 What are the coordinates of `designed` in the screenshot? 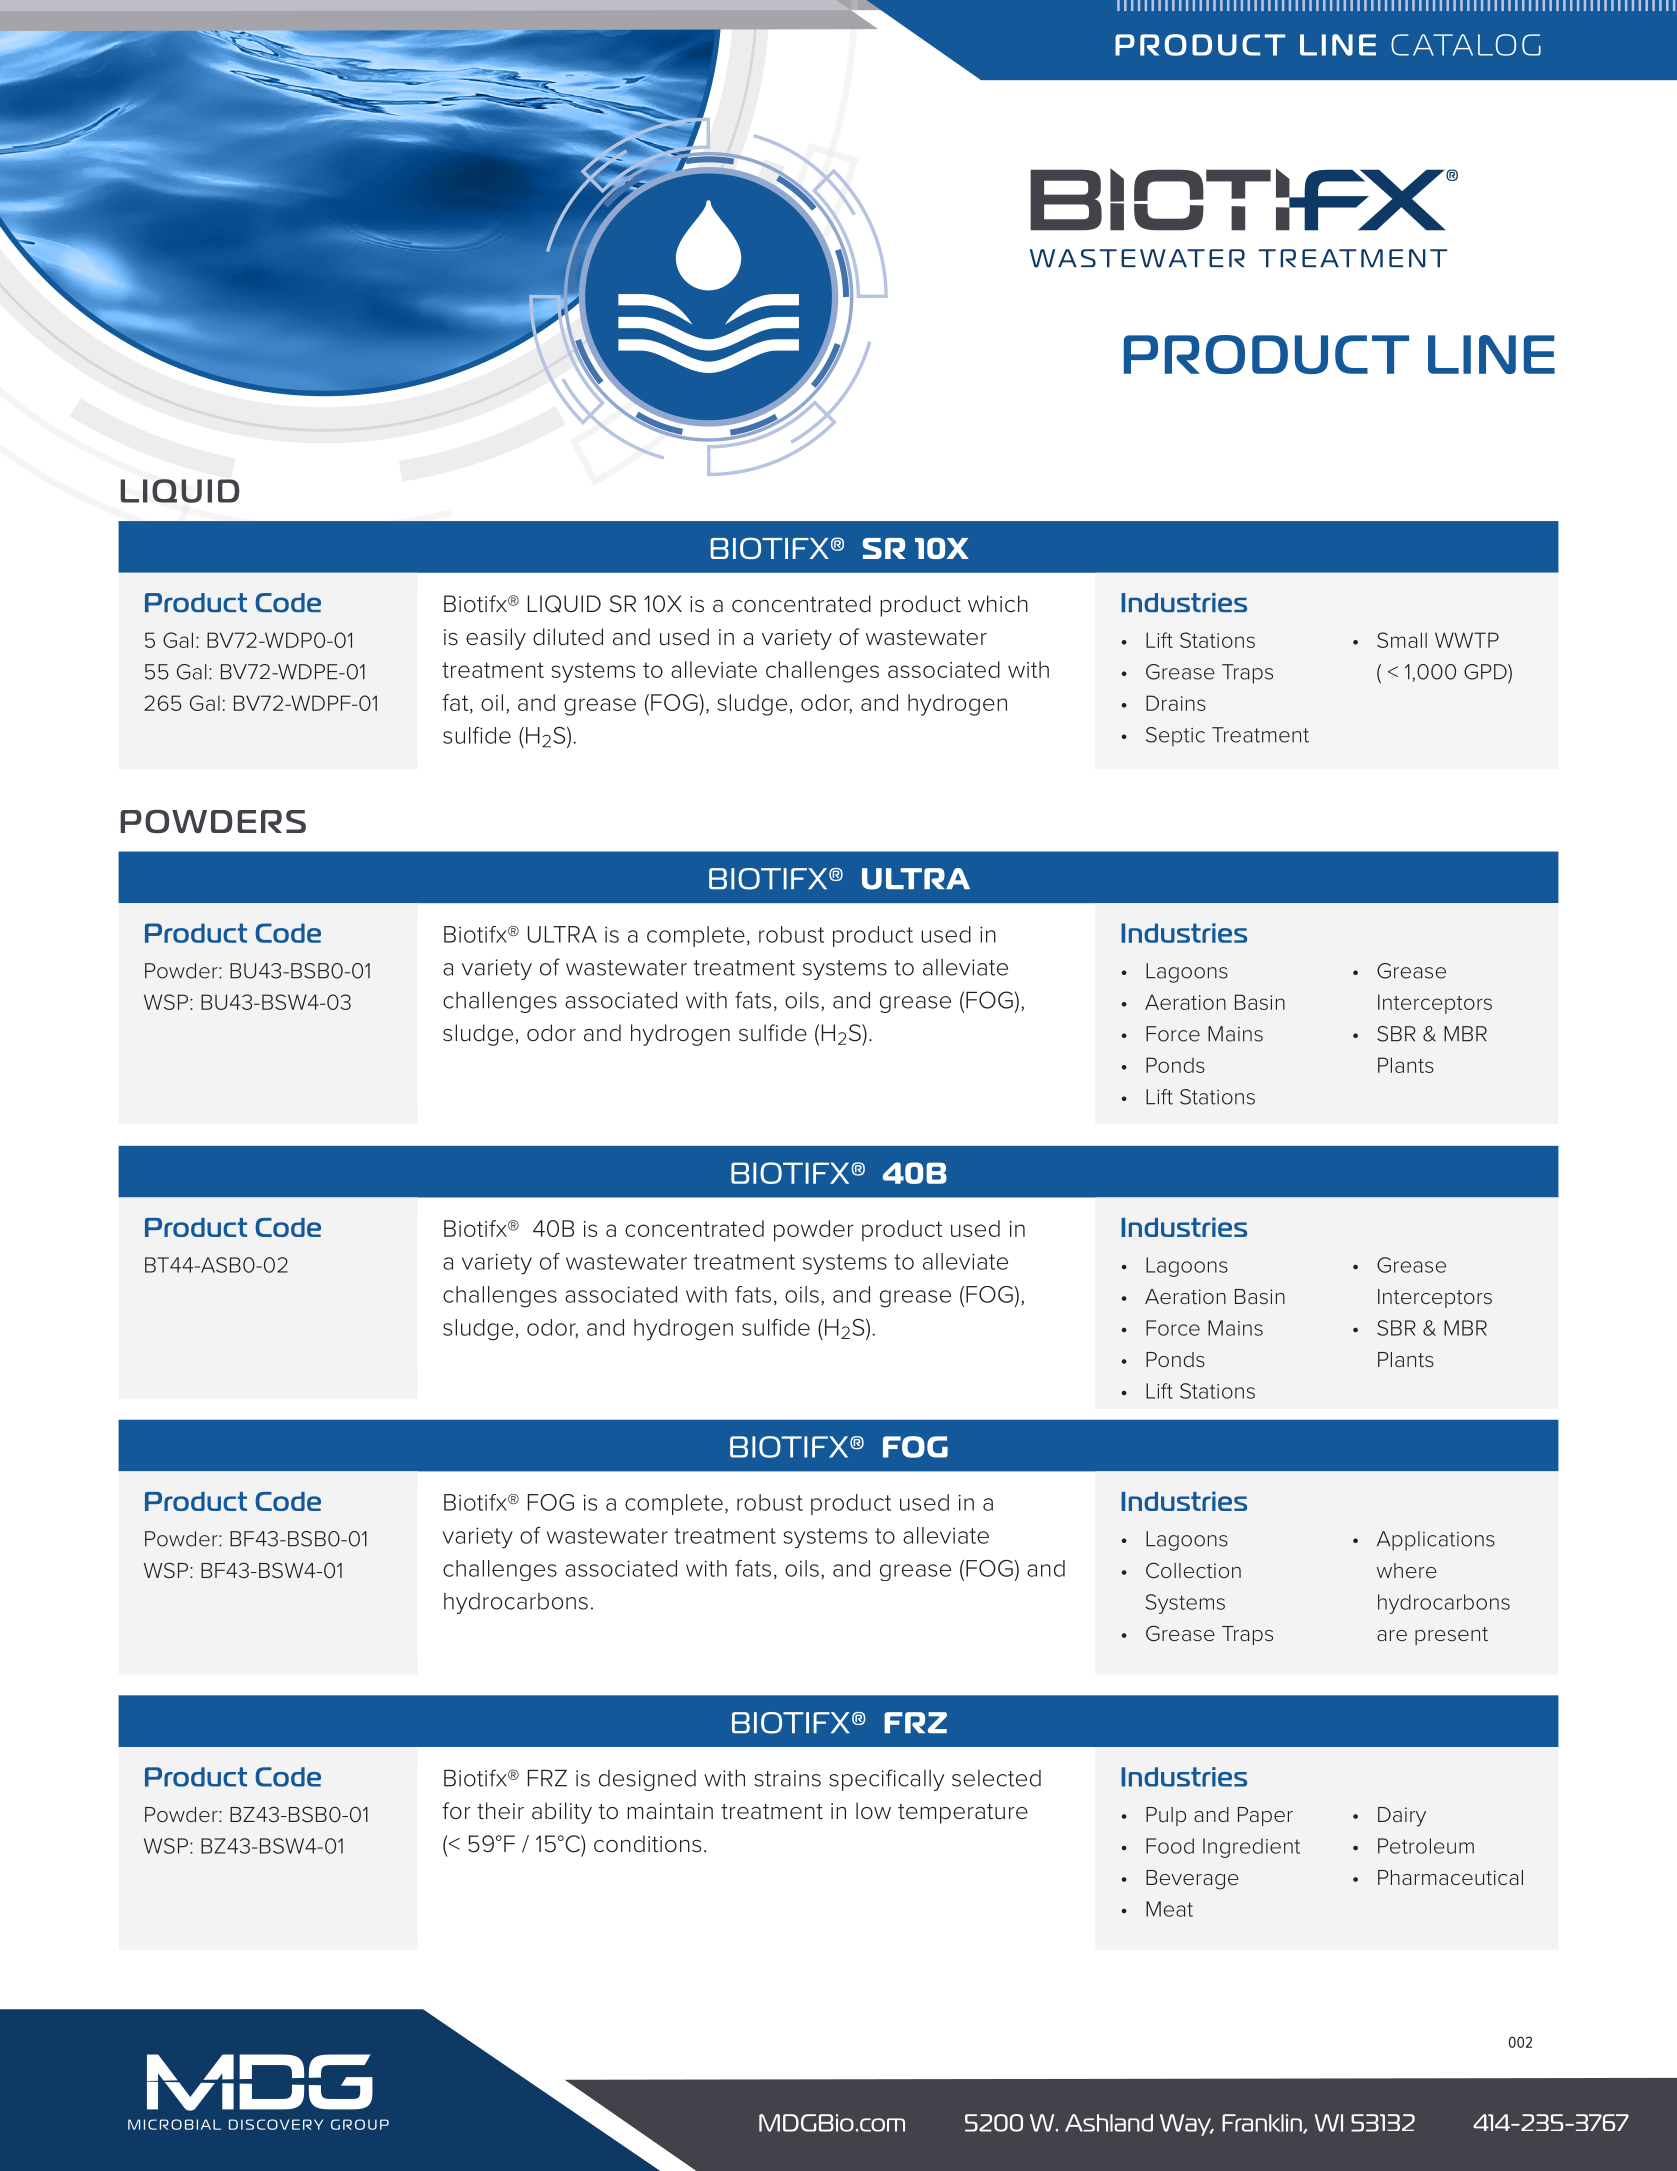 It's located at (647, 1780).
